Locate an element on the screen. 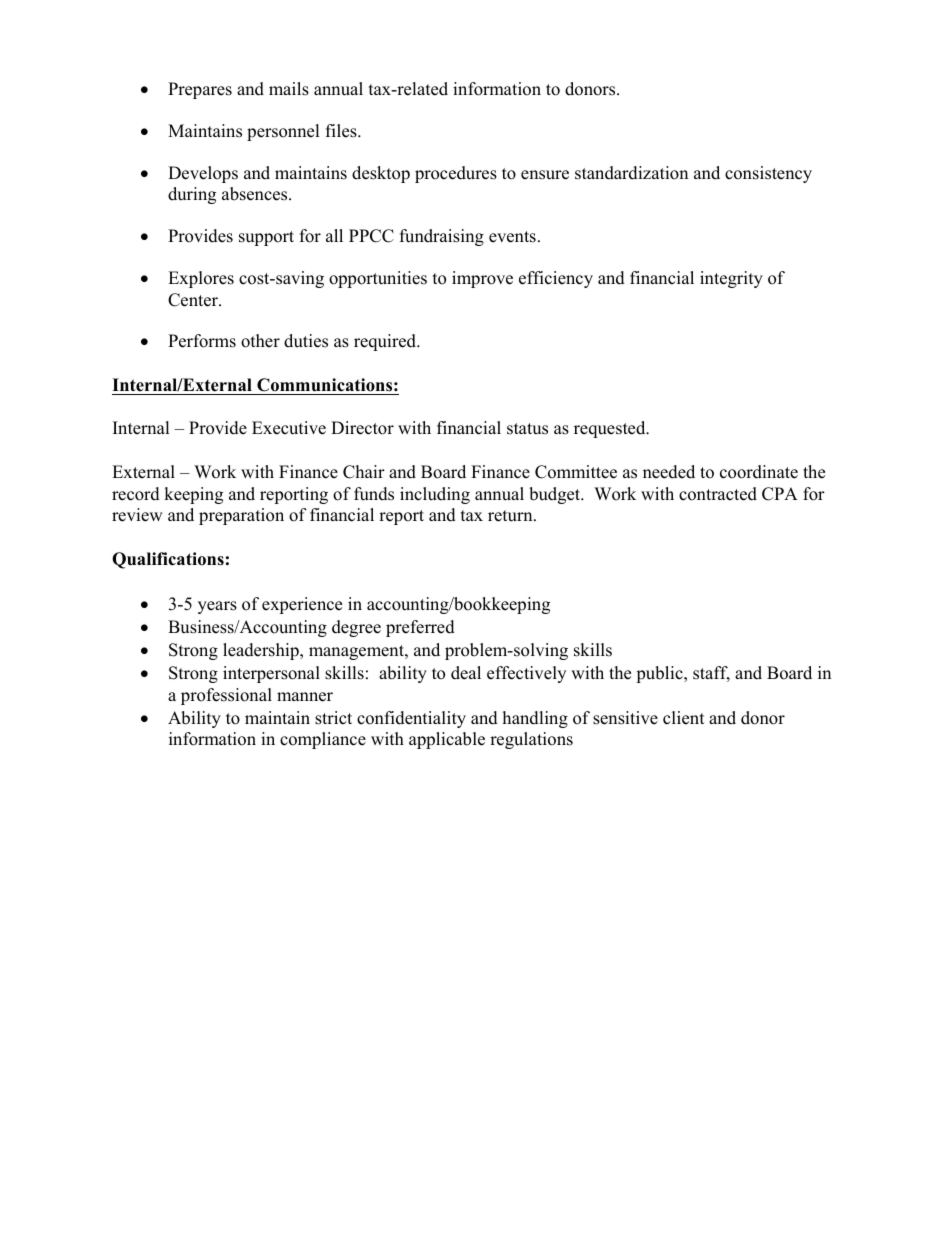  Prepares is located at coordinates (200, 90).
